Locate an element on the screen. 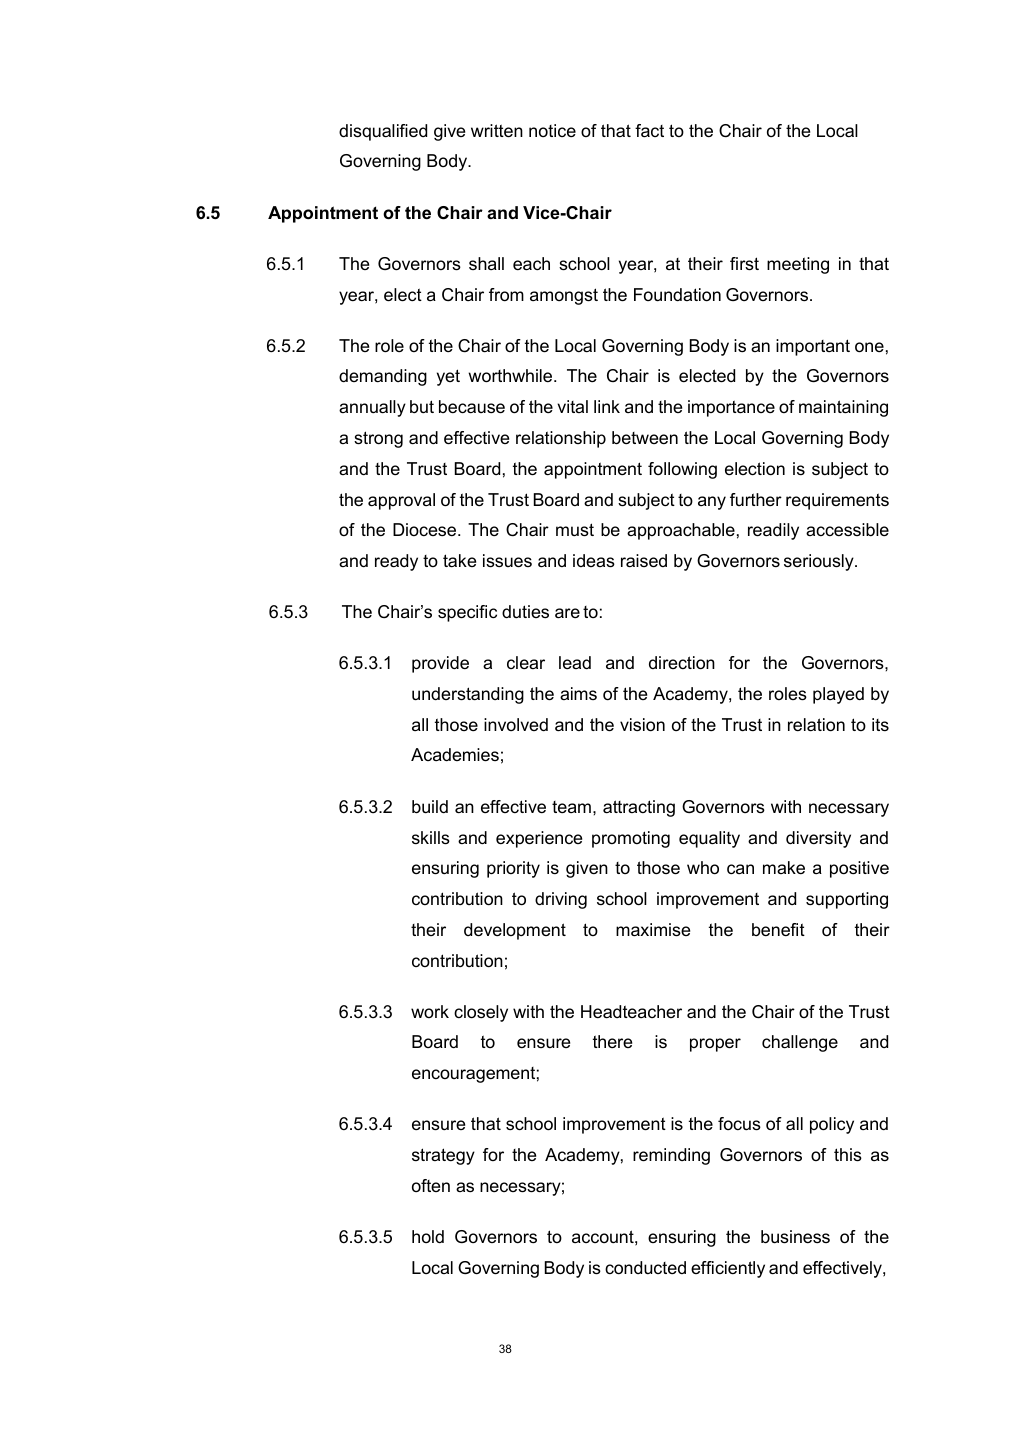 This screenshot has width=1011, height=1430. fact is located at coordinates (649, 131).
